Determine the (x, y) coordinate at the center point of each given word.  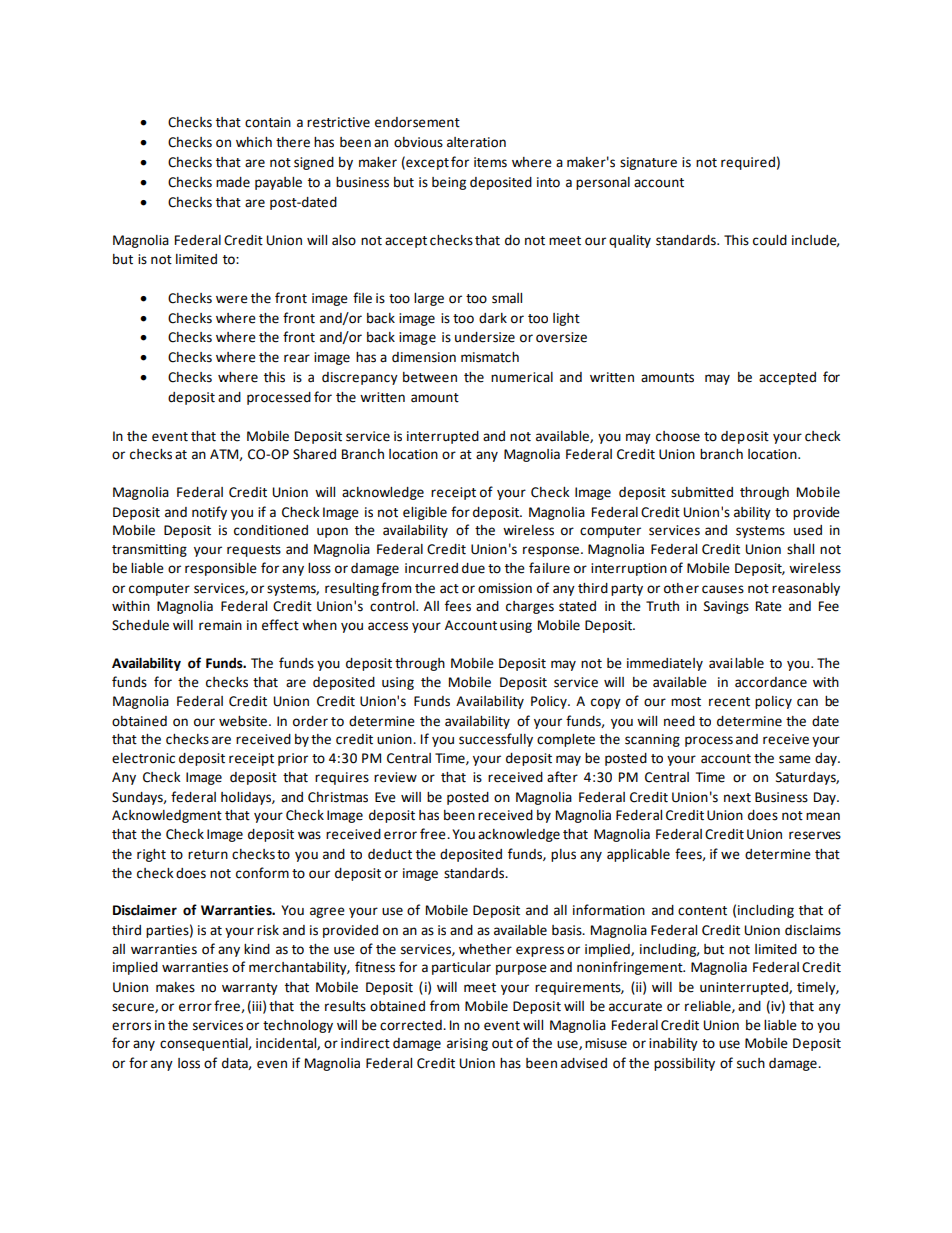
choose (678, 436)
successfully (496, 740)
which (254, 142)
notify (209, 513)
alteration (476, 142)
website (243, 721)
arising (467, 1044)
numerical (522, 377)
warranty (250, 989)
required (748, 163)
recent (729, 702)
